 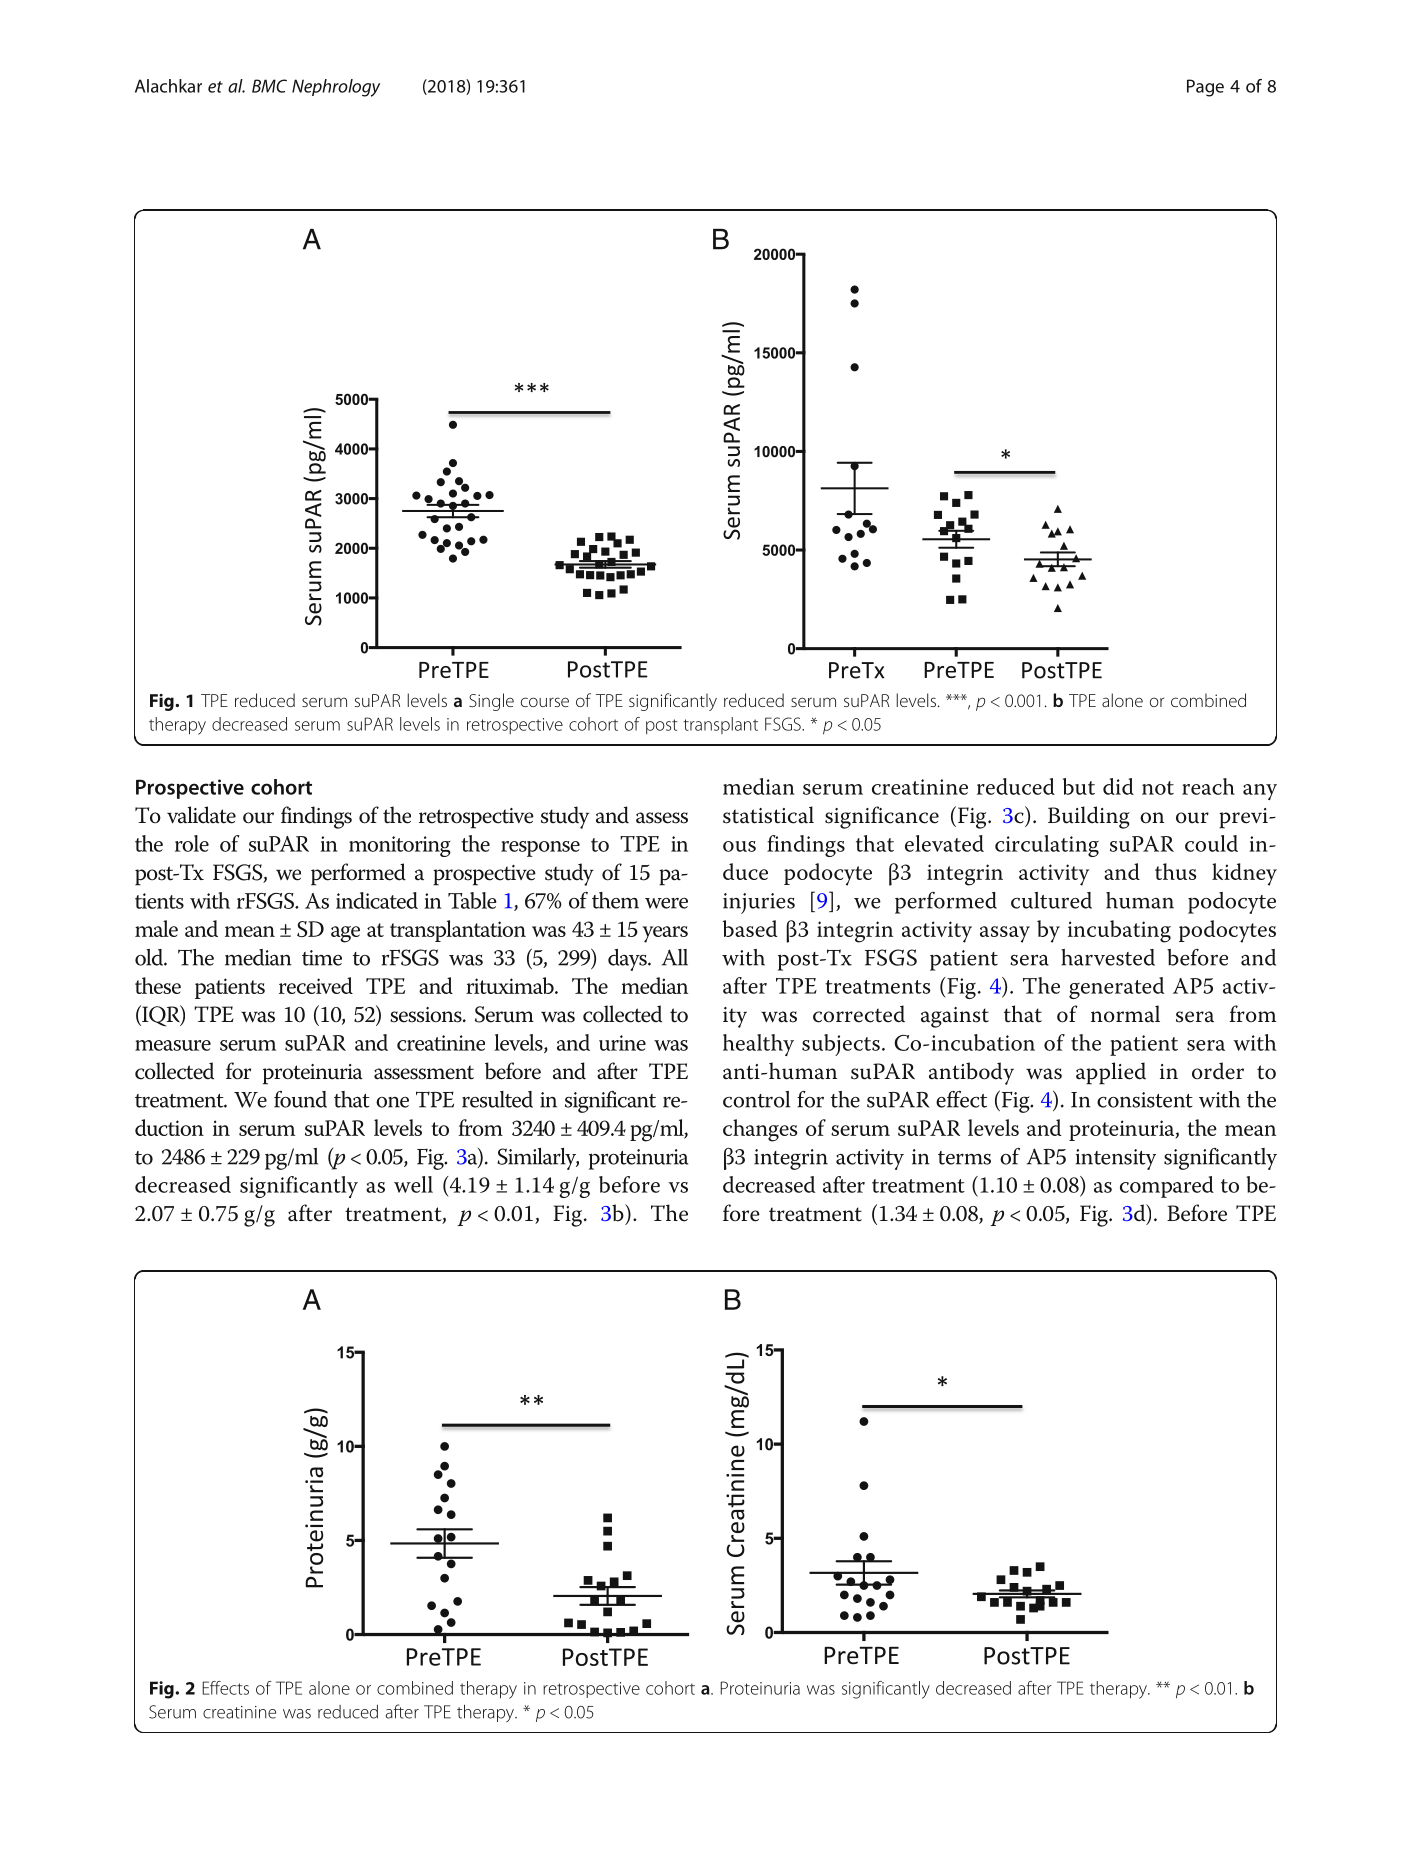 What do you see at coordinates (269, 86) in the screenshot?
I see `BMC` at bounding box center [269, 86].
